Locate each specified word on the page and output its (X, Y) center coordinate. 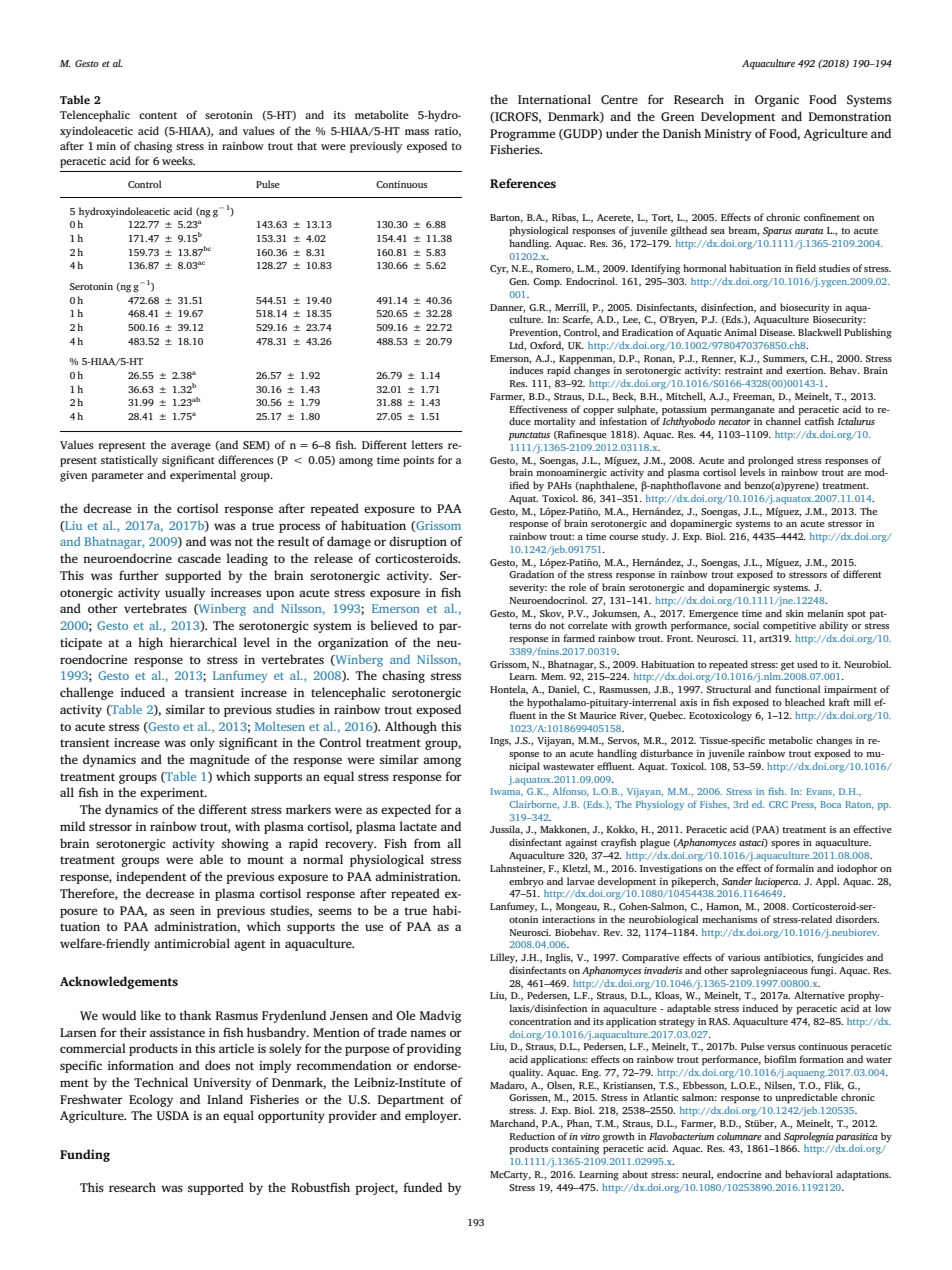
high (150, 643)
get (788, 666)
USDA (172, 1116)
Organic (777, 101)
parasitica (856, 1138)
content (158, 115)
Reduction (532, 1136)
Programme (522, 135)
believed (394, 625)
